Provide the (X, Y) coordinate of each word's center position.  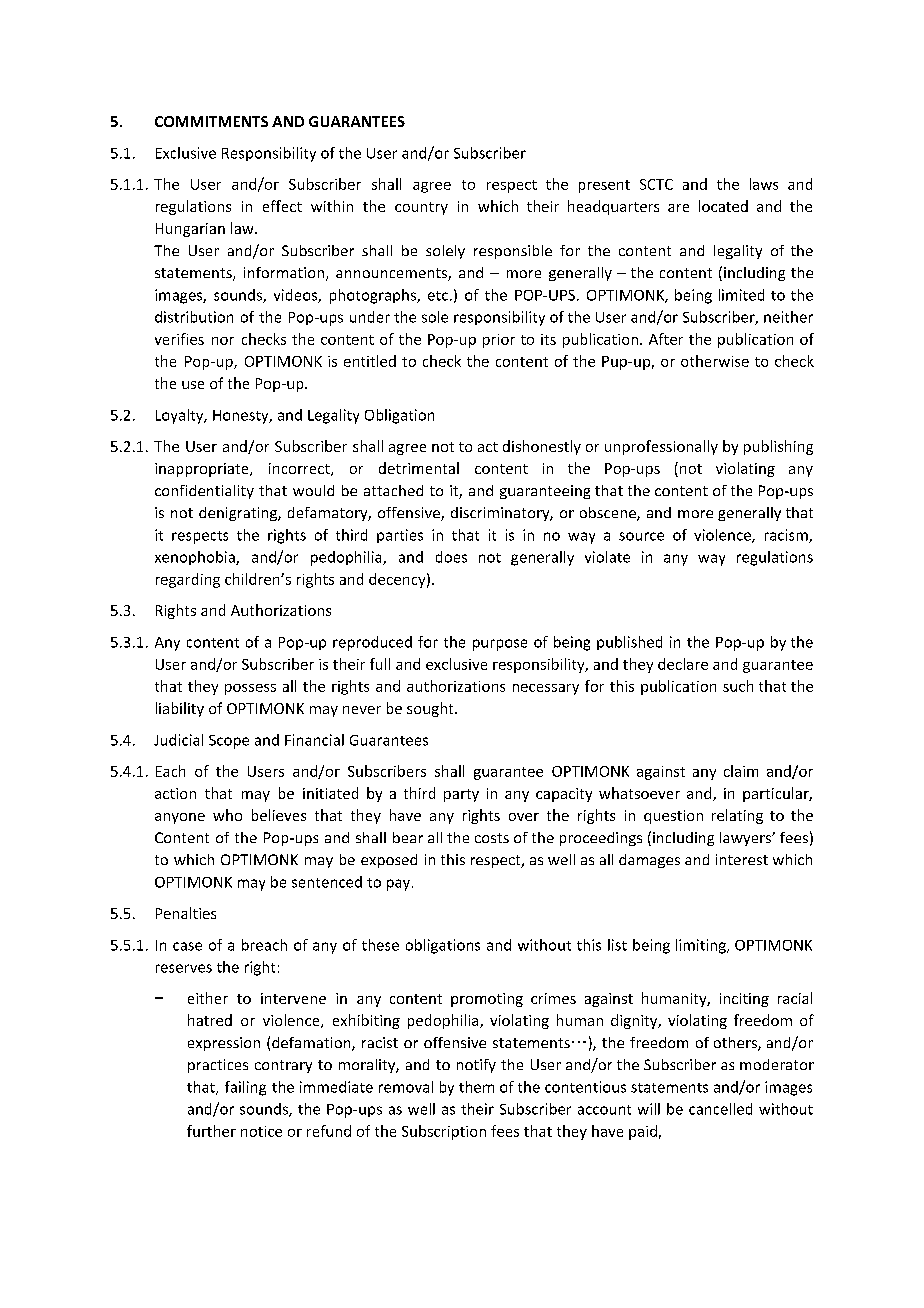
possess (250, 689)
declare (683, 664)
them (476, 1087)
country (421, 208)
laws (764, 184)
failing (245, 1088)
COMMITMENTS (211, 121)
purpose (500, 645)
